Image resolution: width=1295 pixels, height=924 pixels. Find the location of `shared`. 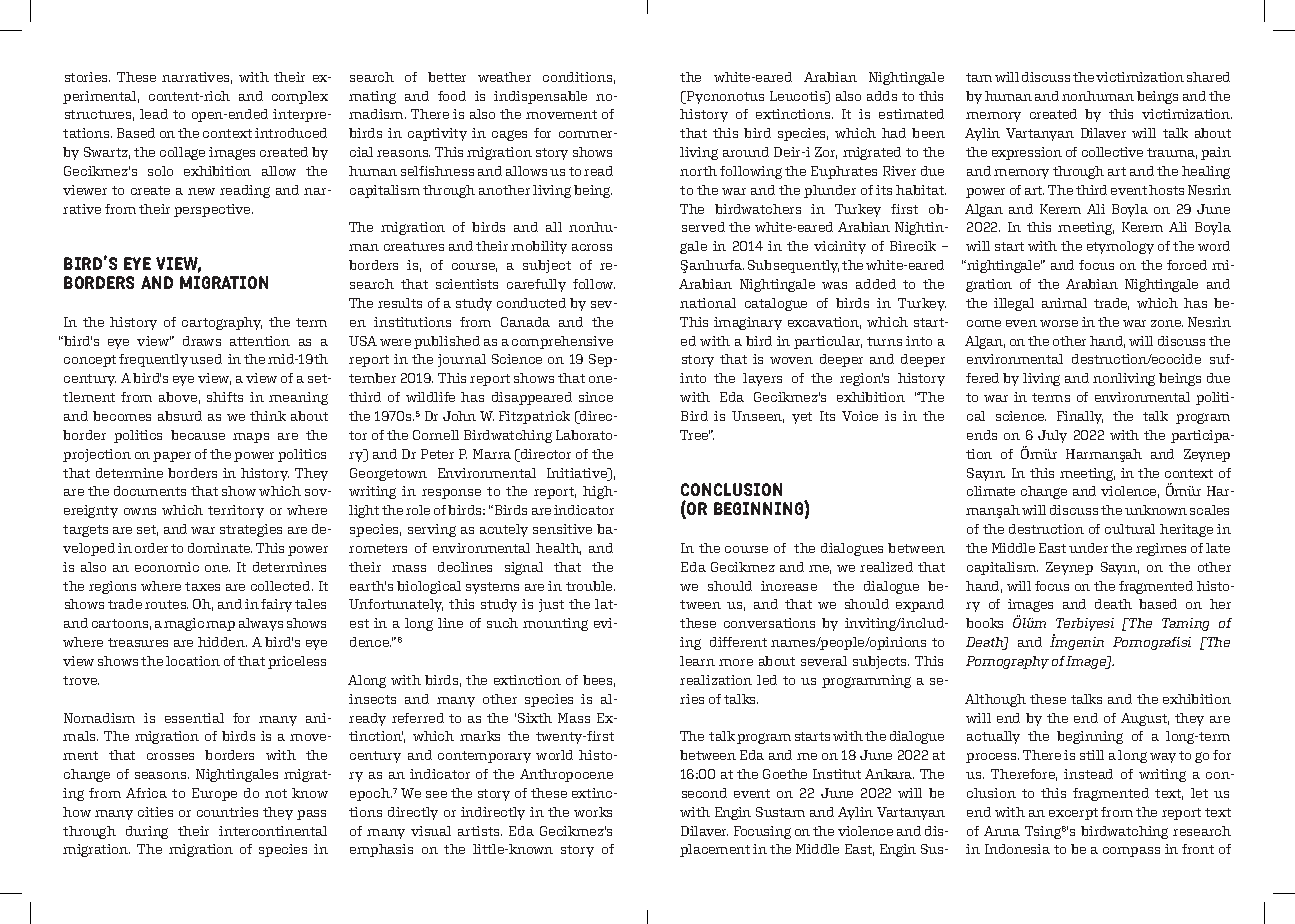

shared is located at coordinates (1208, 77).
